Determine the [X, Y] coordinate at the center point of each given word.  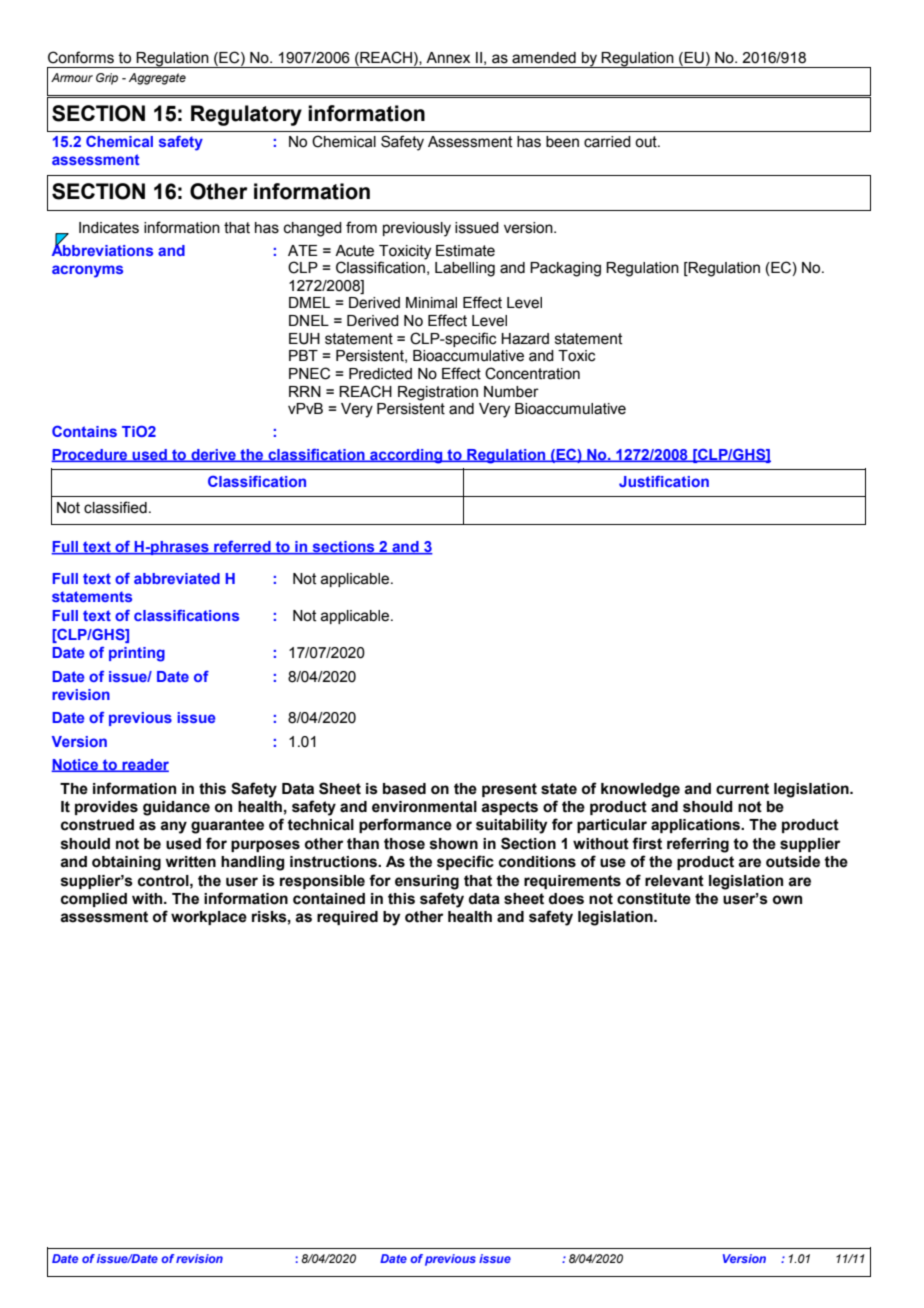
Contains [84, 431]
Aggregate [157, 79]
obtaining [126, 863]
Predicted [380, 374]
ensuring [427, 882]
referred [242, 547]
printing [137, 654]
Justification [664, 481]
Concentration [532, 373]
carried [607, 142]
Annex [448, 58]
